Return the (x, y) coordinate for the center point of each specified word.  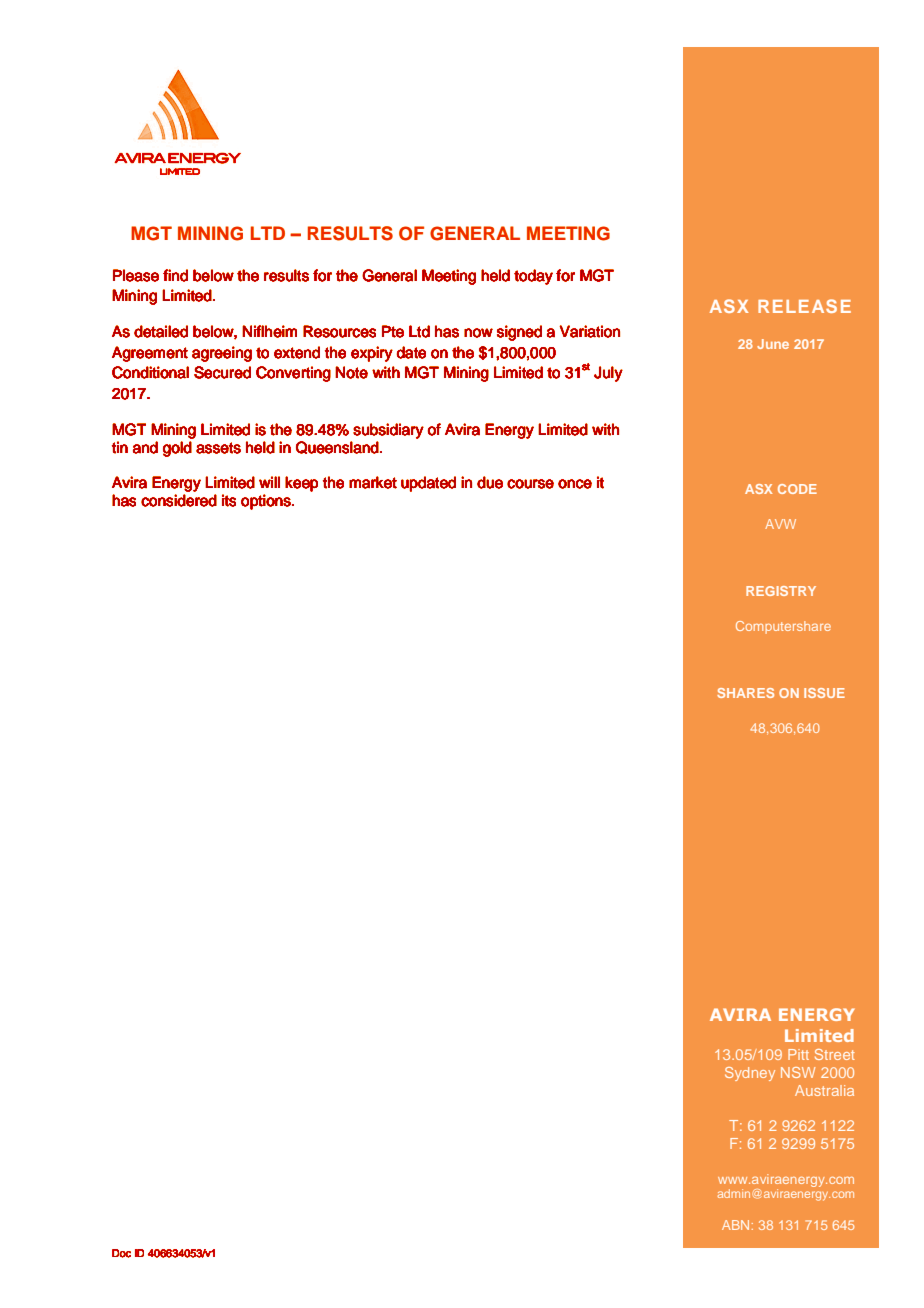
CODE (797, 489)
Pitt (798, 1054)
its (229, 500)
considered (179, 500)
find (175, 275)
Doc (121, 1253)
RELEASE (804, 306)
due (490, 482)
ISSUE (824, 693)
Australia (824, 1090)
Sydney (750, 1074)
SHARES (745, 693)
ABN (735, 1225)
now (478, 333)
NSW (798, 1072)
